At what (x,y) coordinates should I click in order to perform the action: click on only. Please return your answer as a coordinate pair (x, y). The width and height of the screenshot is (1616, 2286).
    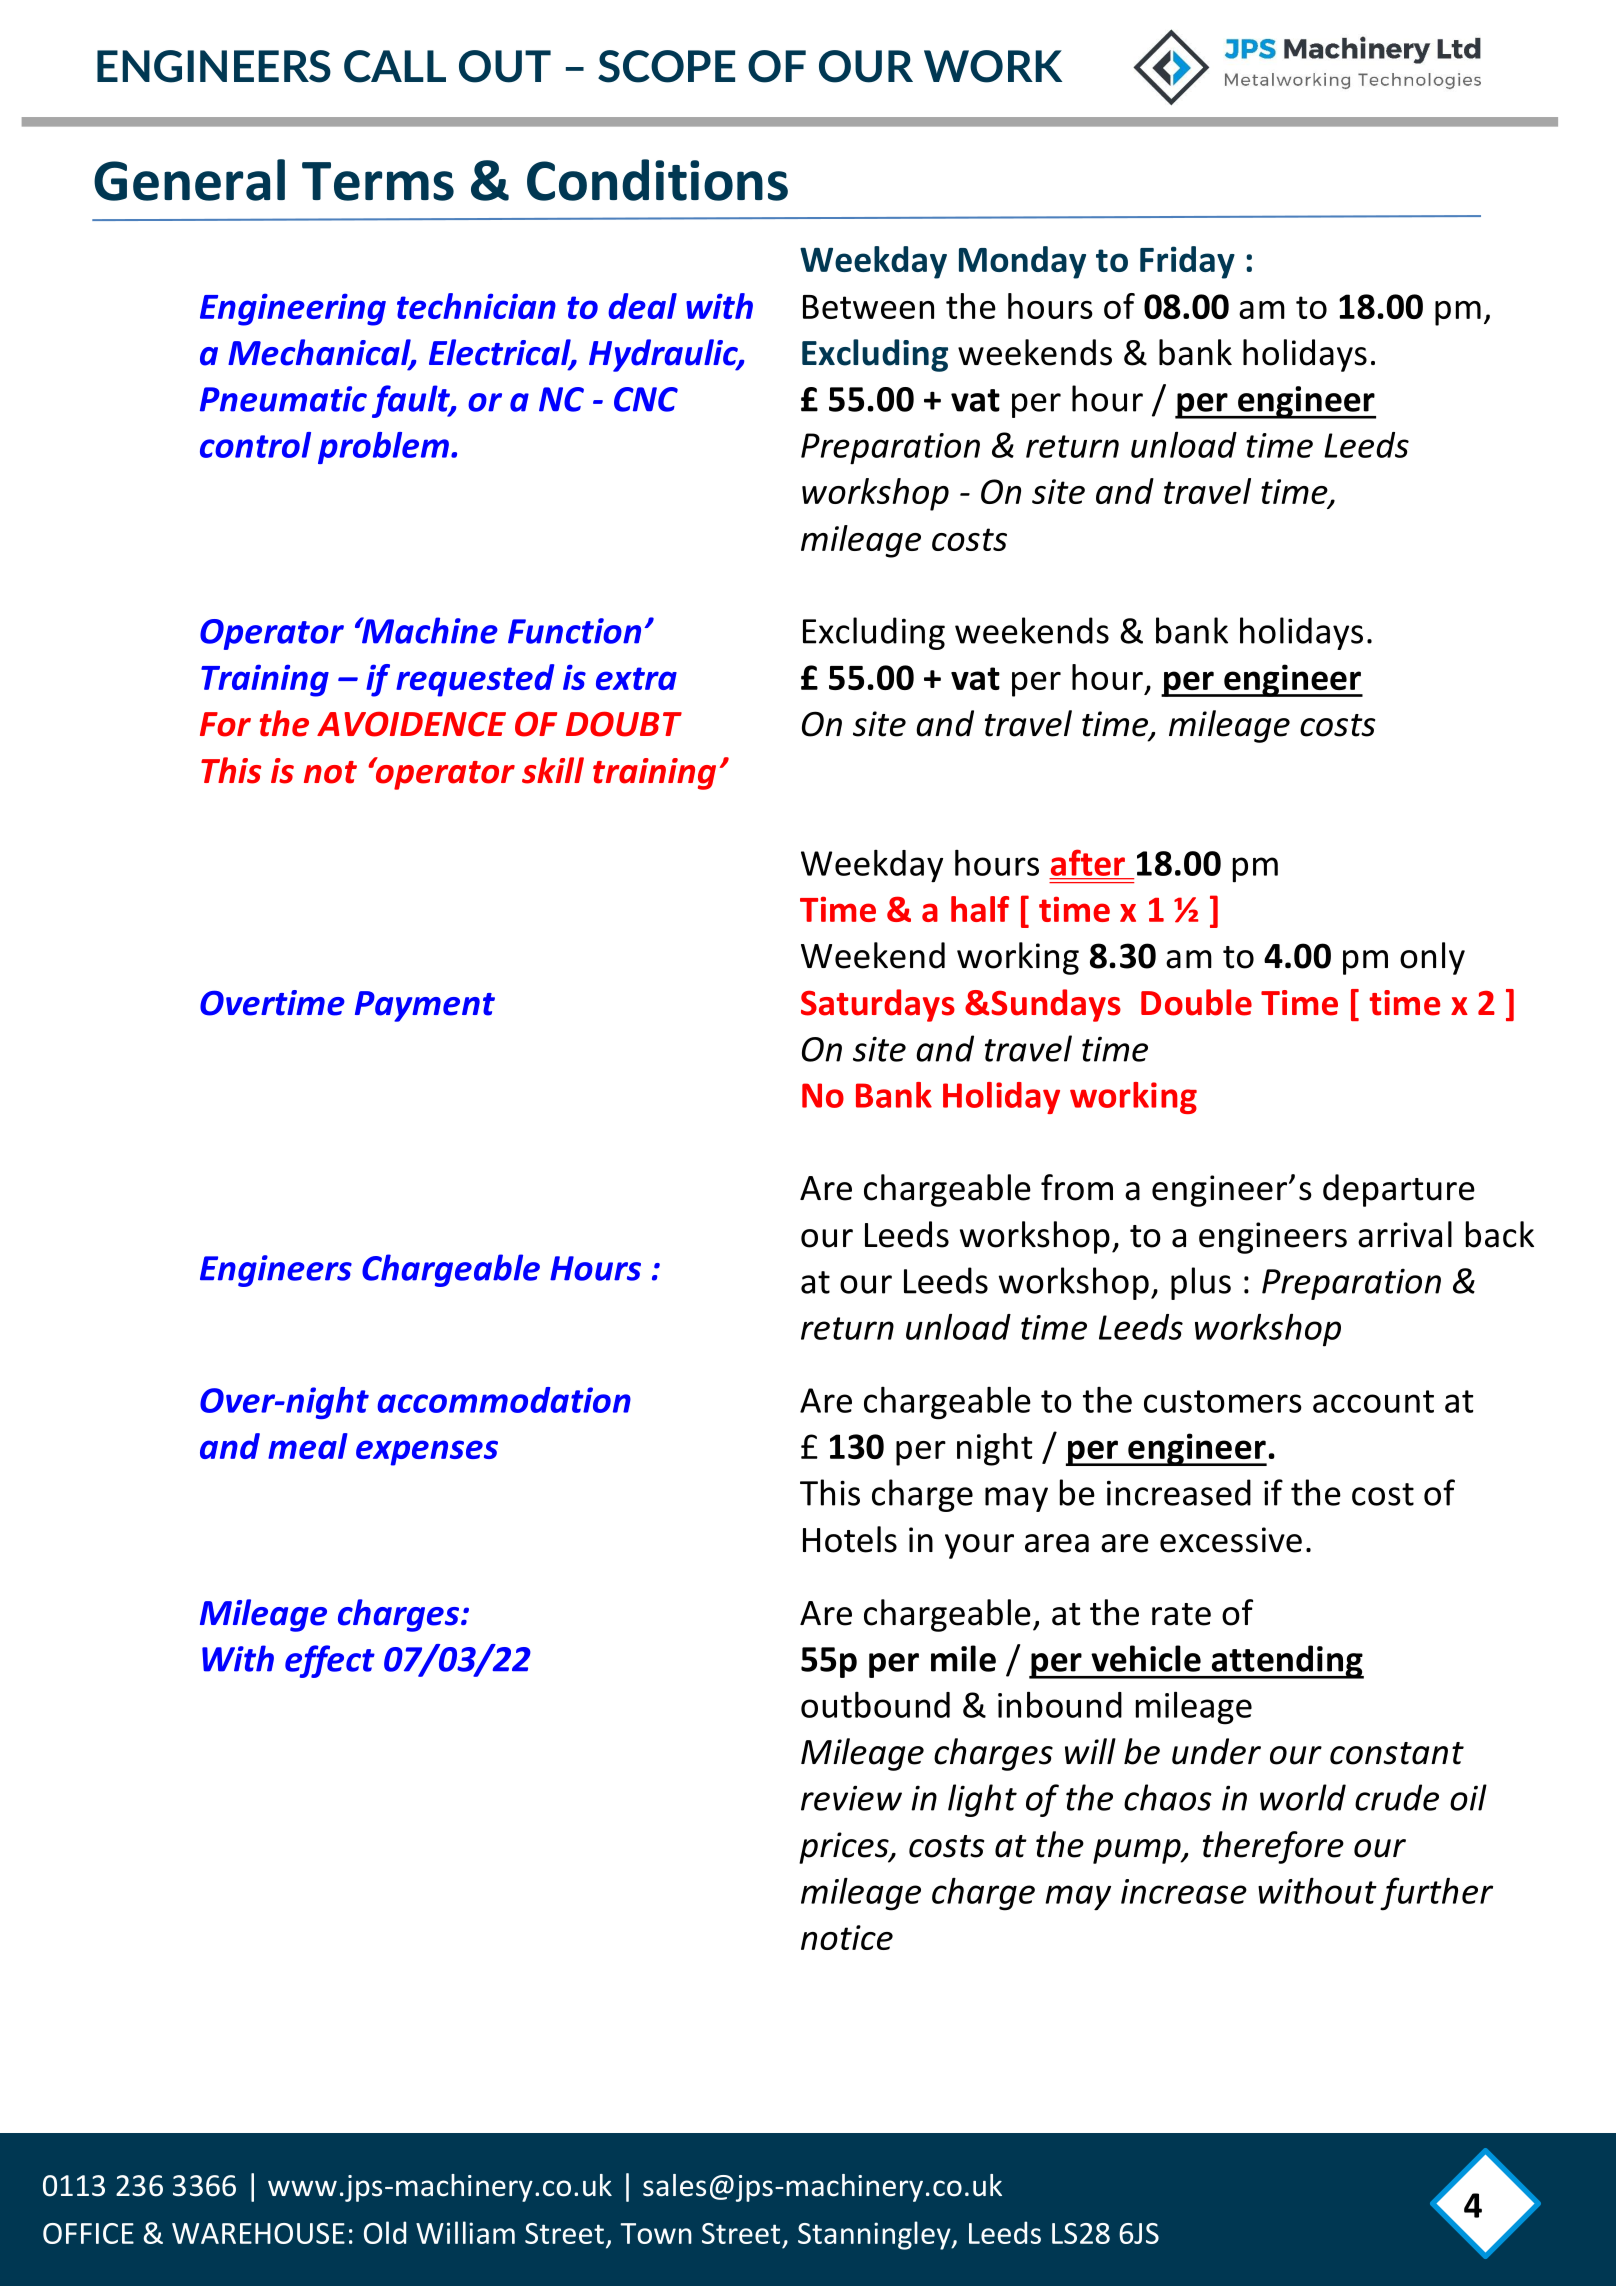
    Looking at the image, I should click on (1432, 958).
